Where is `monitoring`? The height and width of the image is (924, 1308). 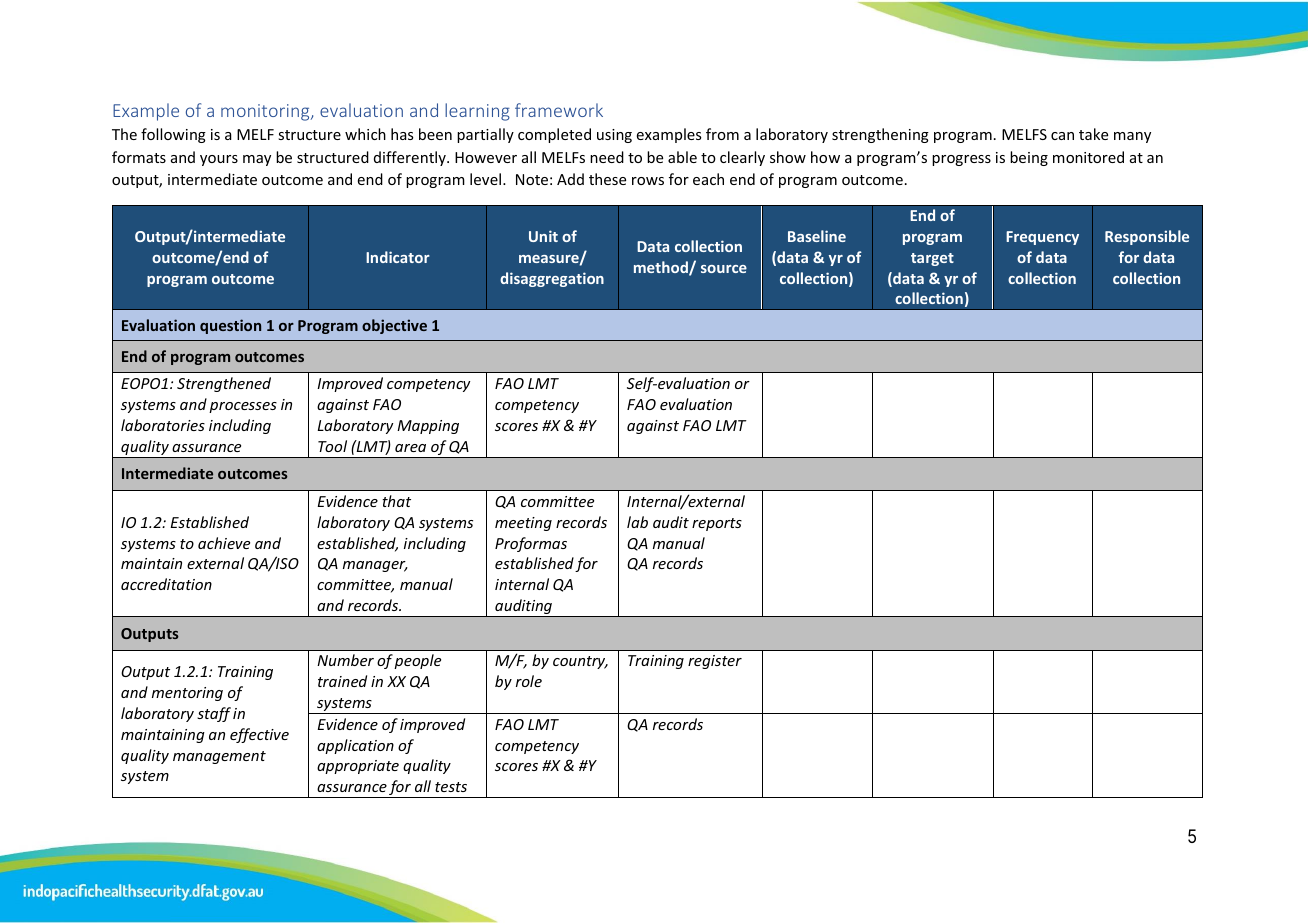 monitoring is located at coordinates (266, 112).
